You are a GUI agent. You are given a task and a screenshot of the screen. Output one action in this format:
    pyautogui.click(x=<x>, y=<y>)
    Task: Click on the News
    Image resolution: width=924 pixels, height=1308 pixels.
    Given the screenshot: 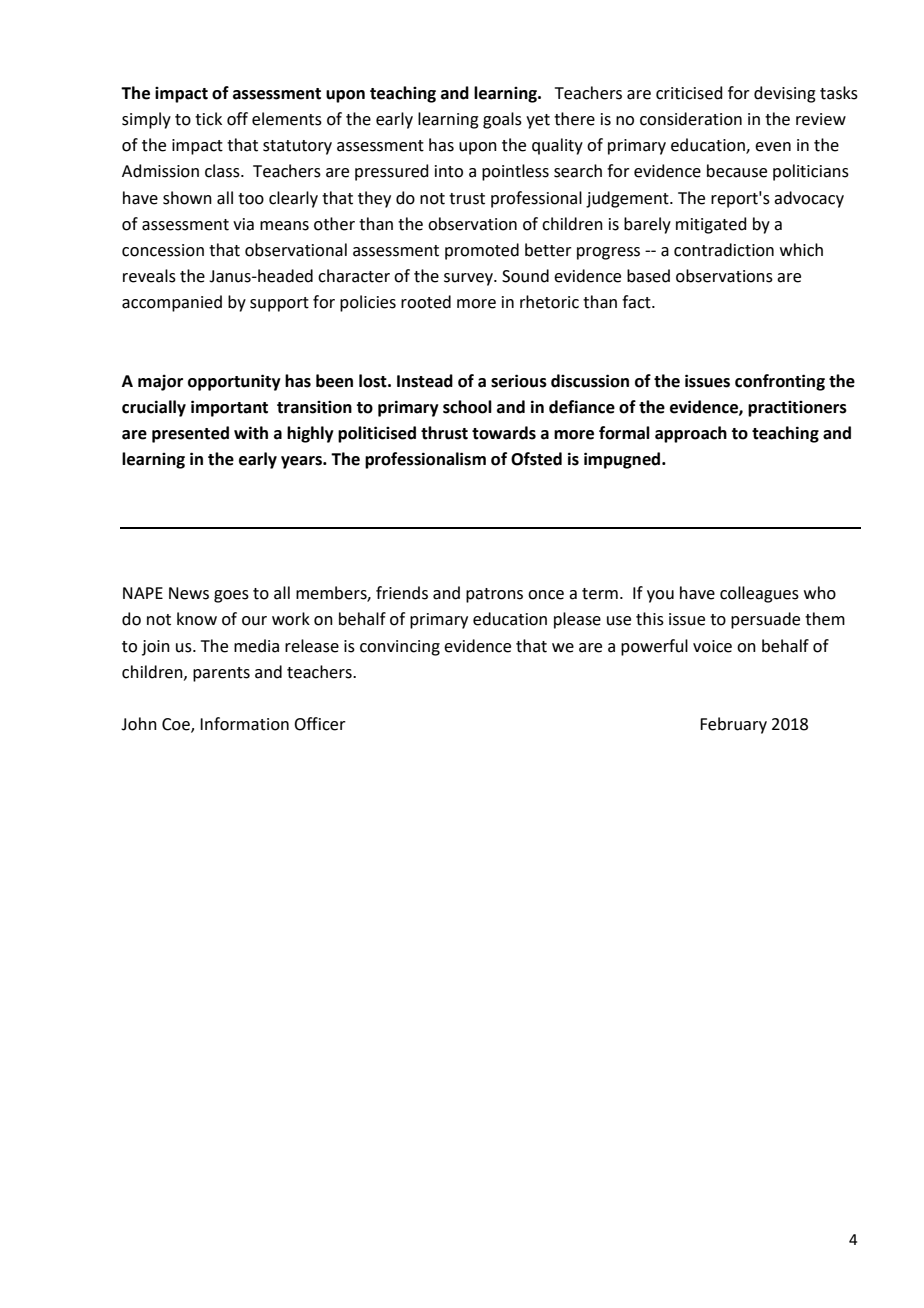 What is the action you would take?
    pyautogui.click(x=189, y=593)
